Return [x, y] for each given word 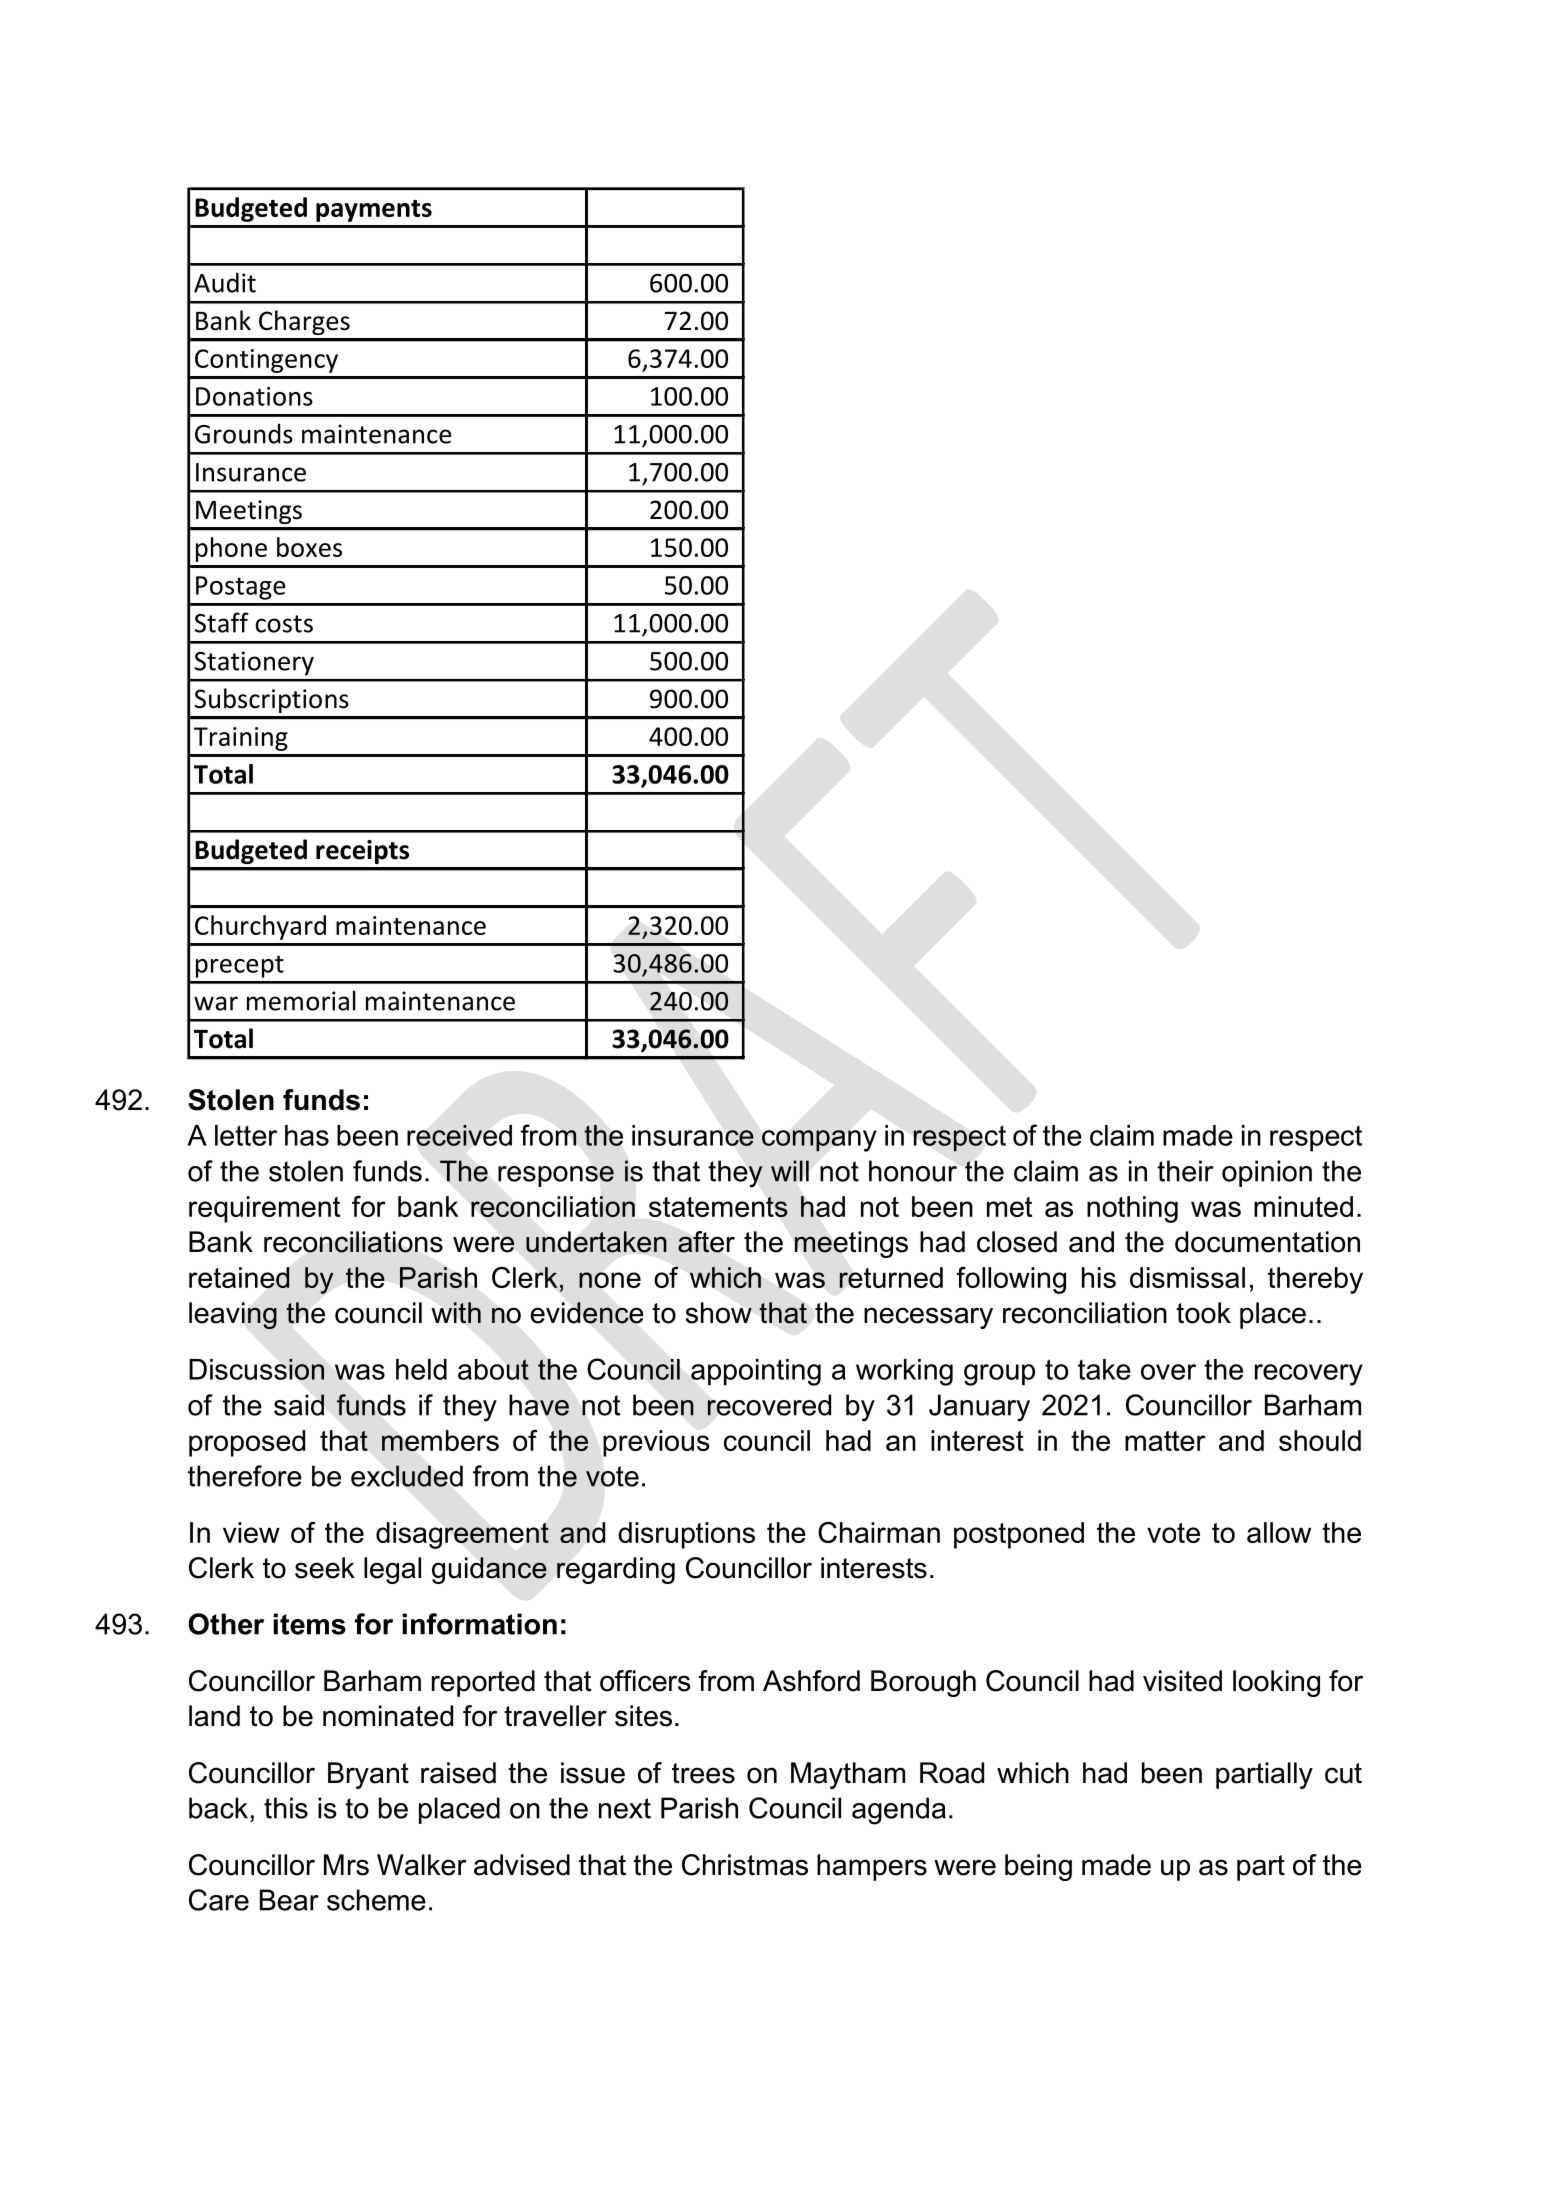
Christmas [745, 1865]
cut [1343, 1773]
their [1185, 1171]
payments [374, 211]
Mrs [346, 1865]
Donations [254, 396]
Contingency [266, 361]
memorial [301, 1000]
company [819, 1141]
